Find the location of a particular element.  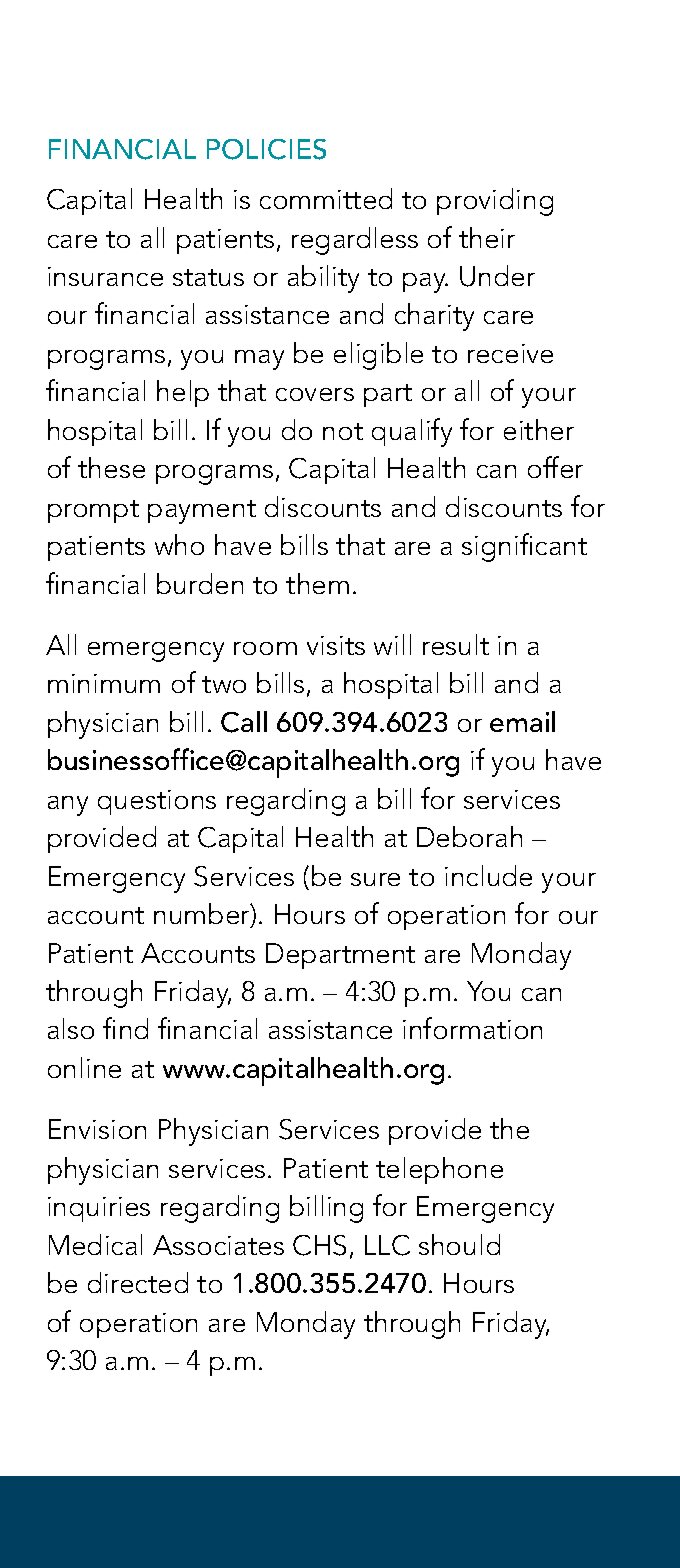

email is located at coordinates (522, 721).
